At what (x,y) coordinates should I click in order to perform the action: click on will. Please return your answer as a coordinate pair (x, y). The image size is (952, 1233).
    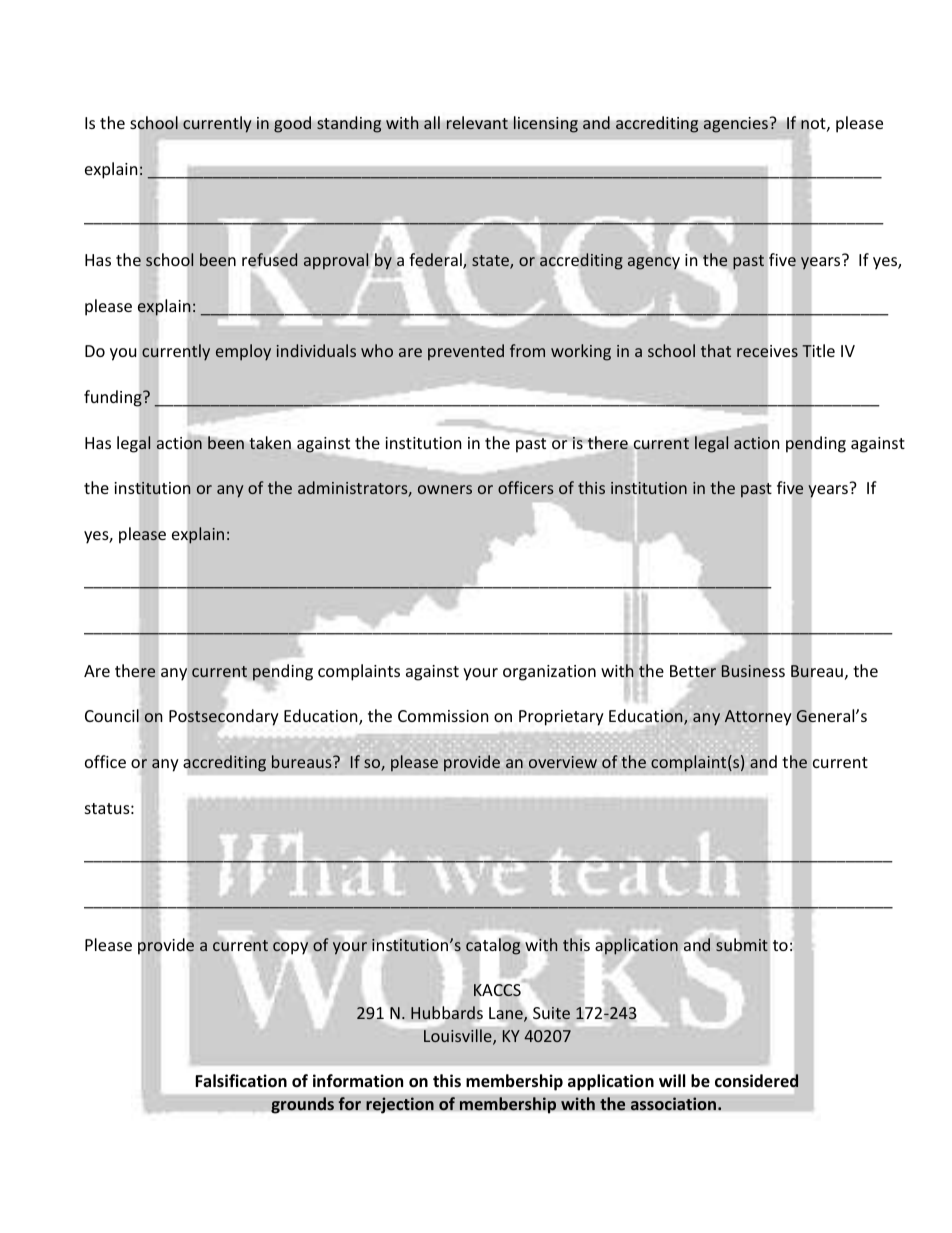
    Looking at the image, I should click on (672, 1080).
